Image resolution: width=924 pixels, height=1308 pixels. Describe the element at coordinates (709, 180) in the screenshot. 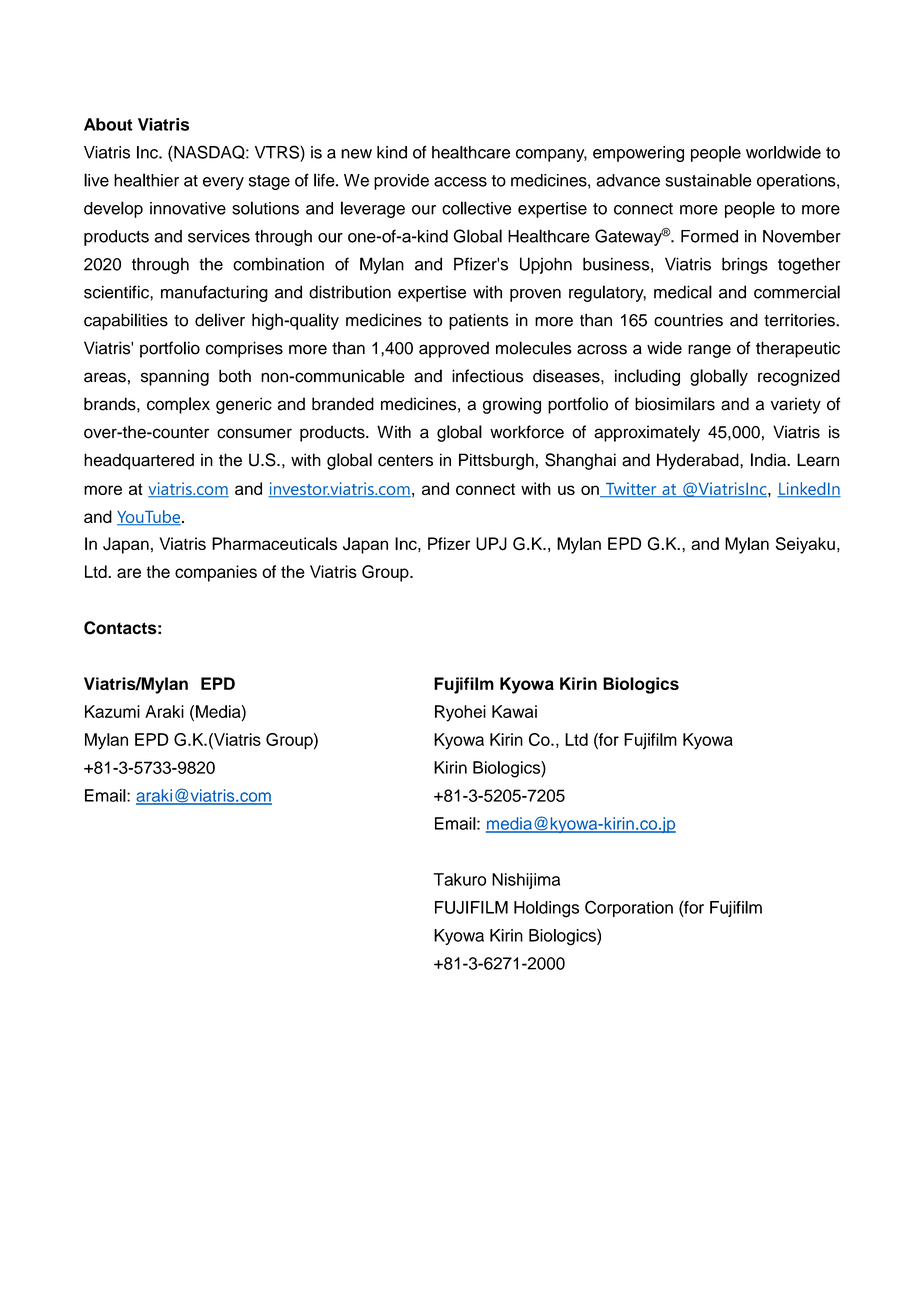

I see `sustainable` at that location.
